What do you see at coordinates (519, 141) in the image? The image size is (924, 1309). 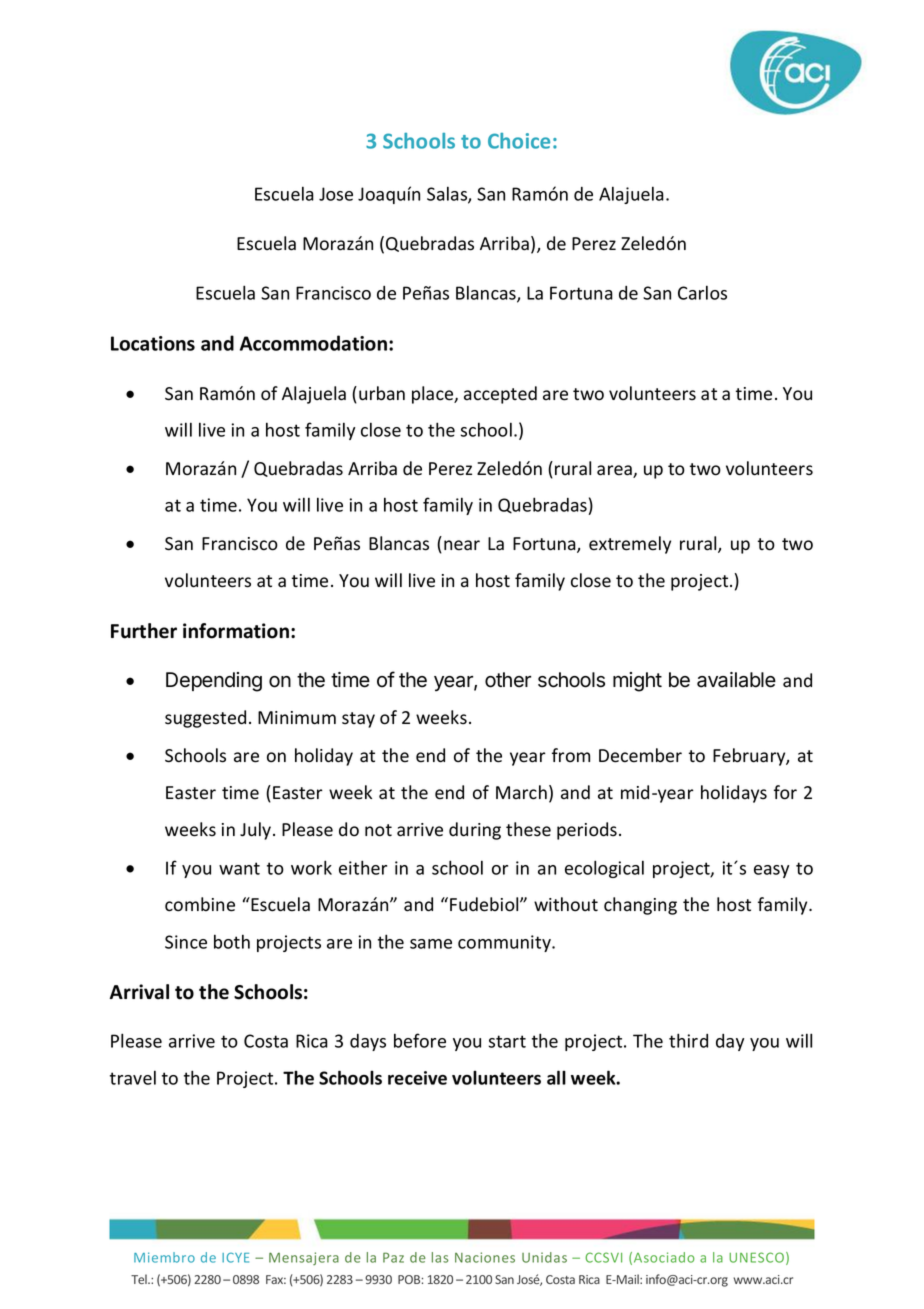 I see `Choice` at bounding box center [519, 141].
